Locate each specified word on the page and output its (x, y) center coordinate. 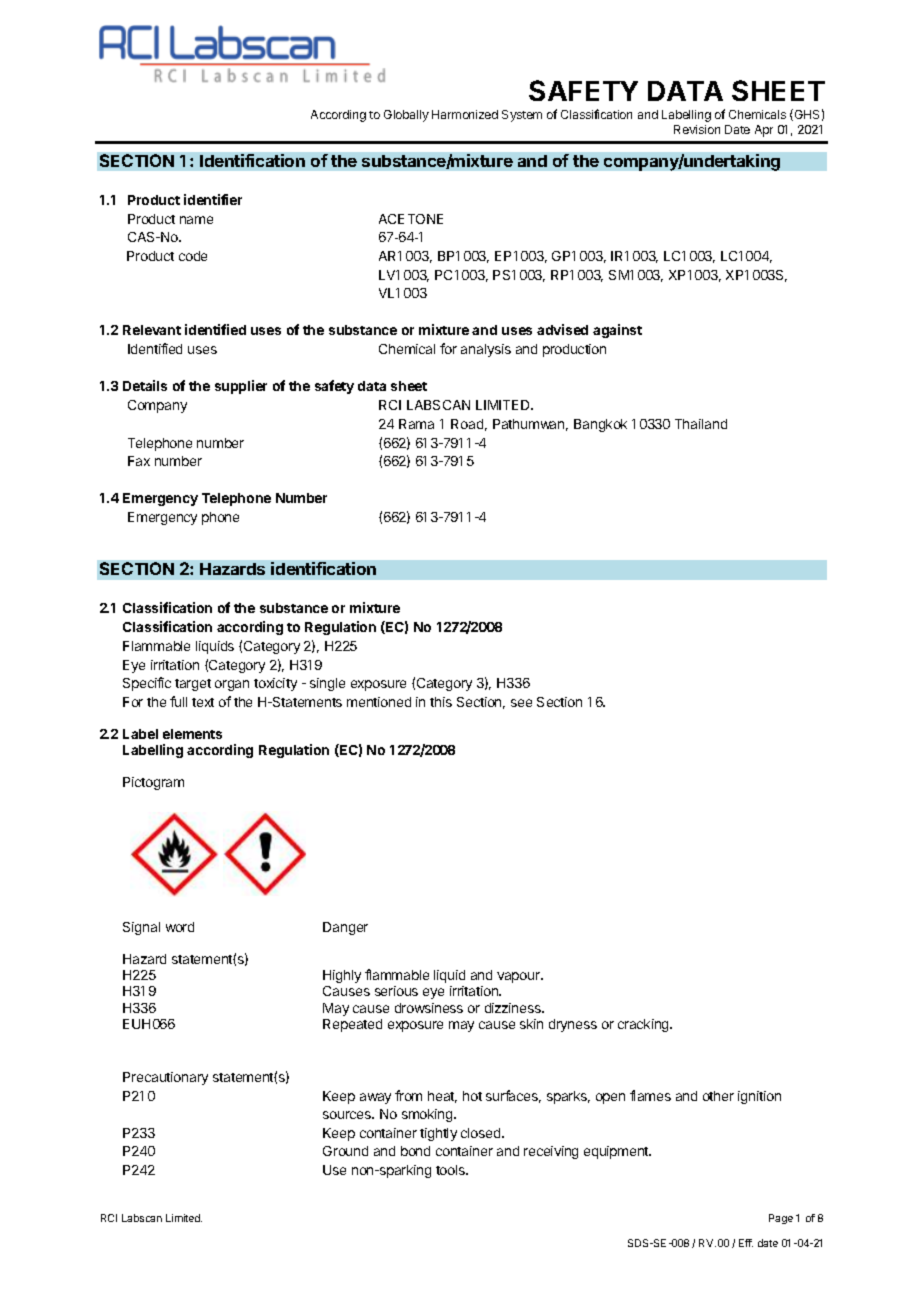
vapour (520, 977)
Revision (697, 129)
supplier (241, 387)
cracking (644, 1025)
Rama (416, 424)
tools (452, 1170)
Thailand (701, 424)
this (441, 702)
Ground (345, 1151)
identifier (213, 199)
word (180, 927)
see (521, 703)
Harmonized (465, 114)
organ (232, 685)
